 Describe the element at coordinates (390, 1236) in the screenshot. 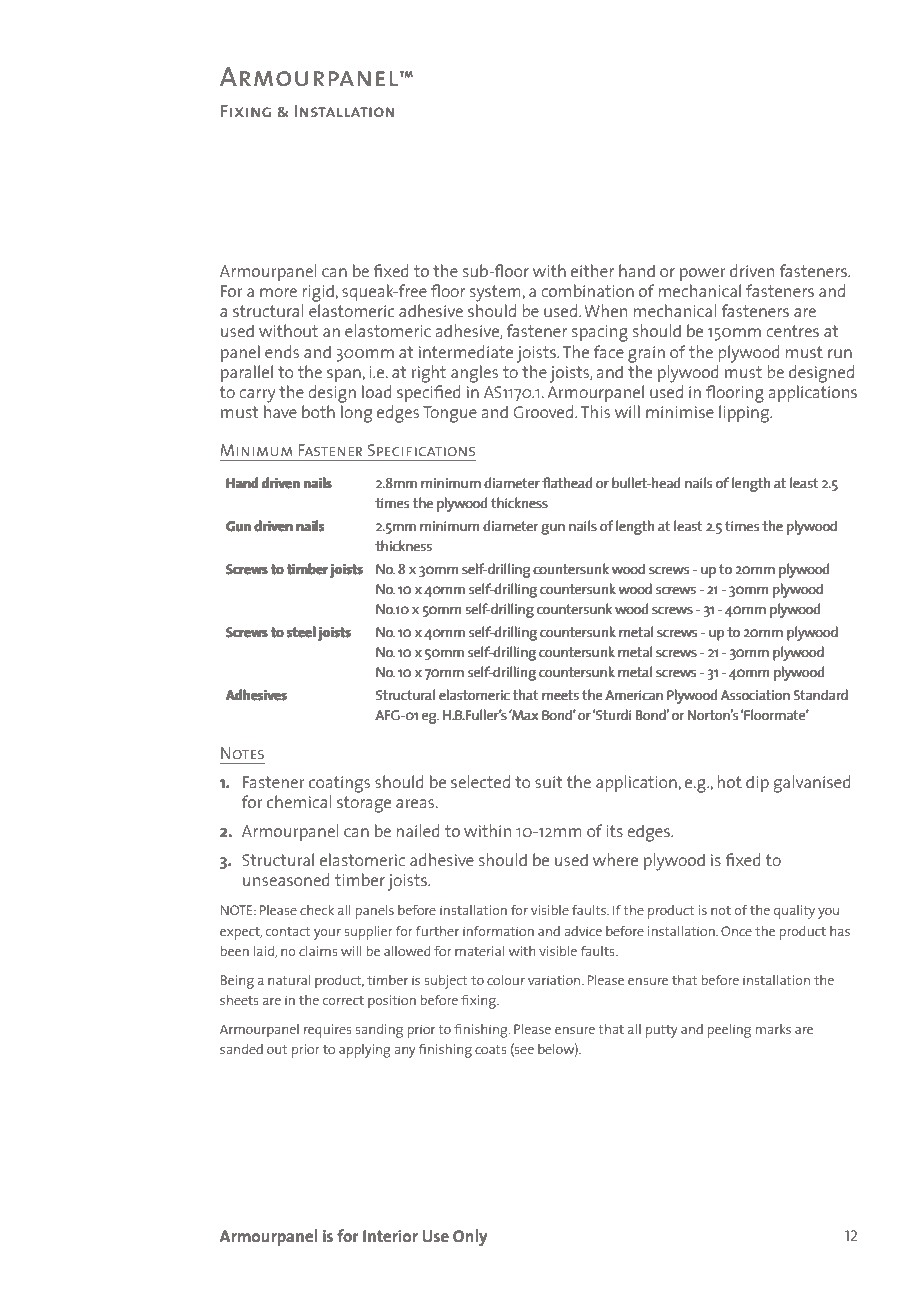

I see `Interior` at that location.
